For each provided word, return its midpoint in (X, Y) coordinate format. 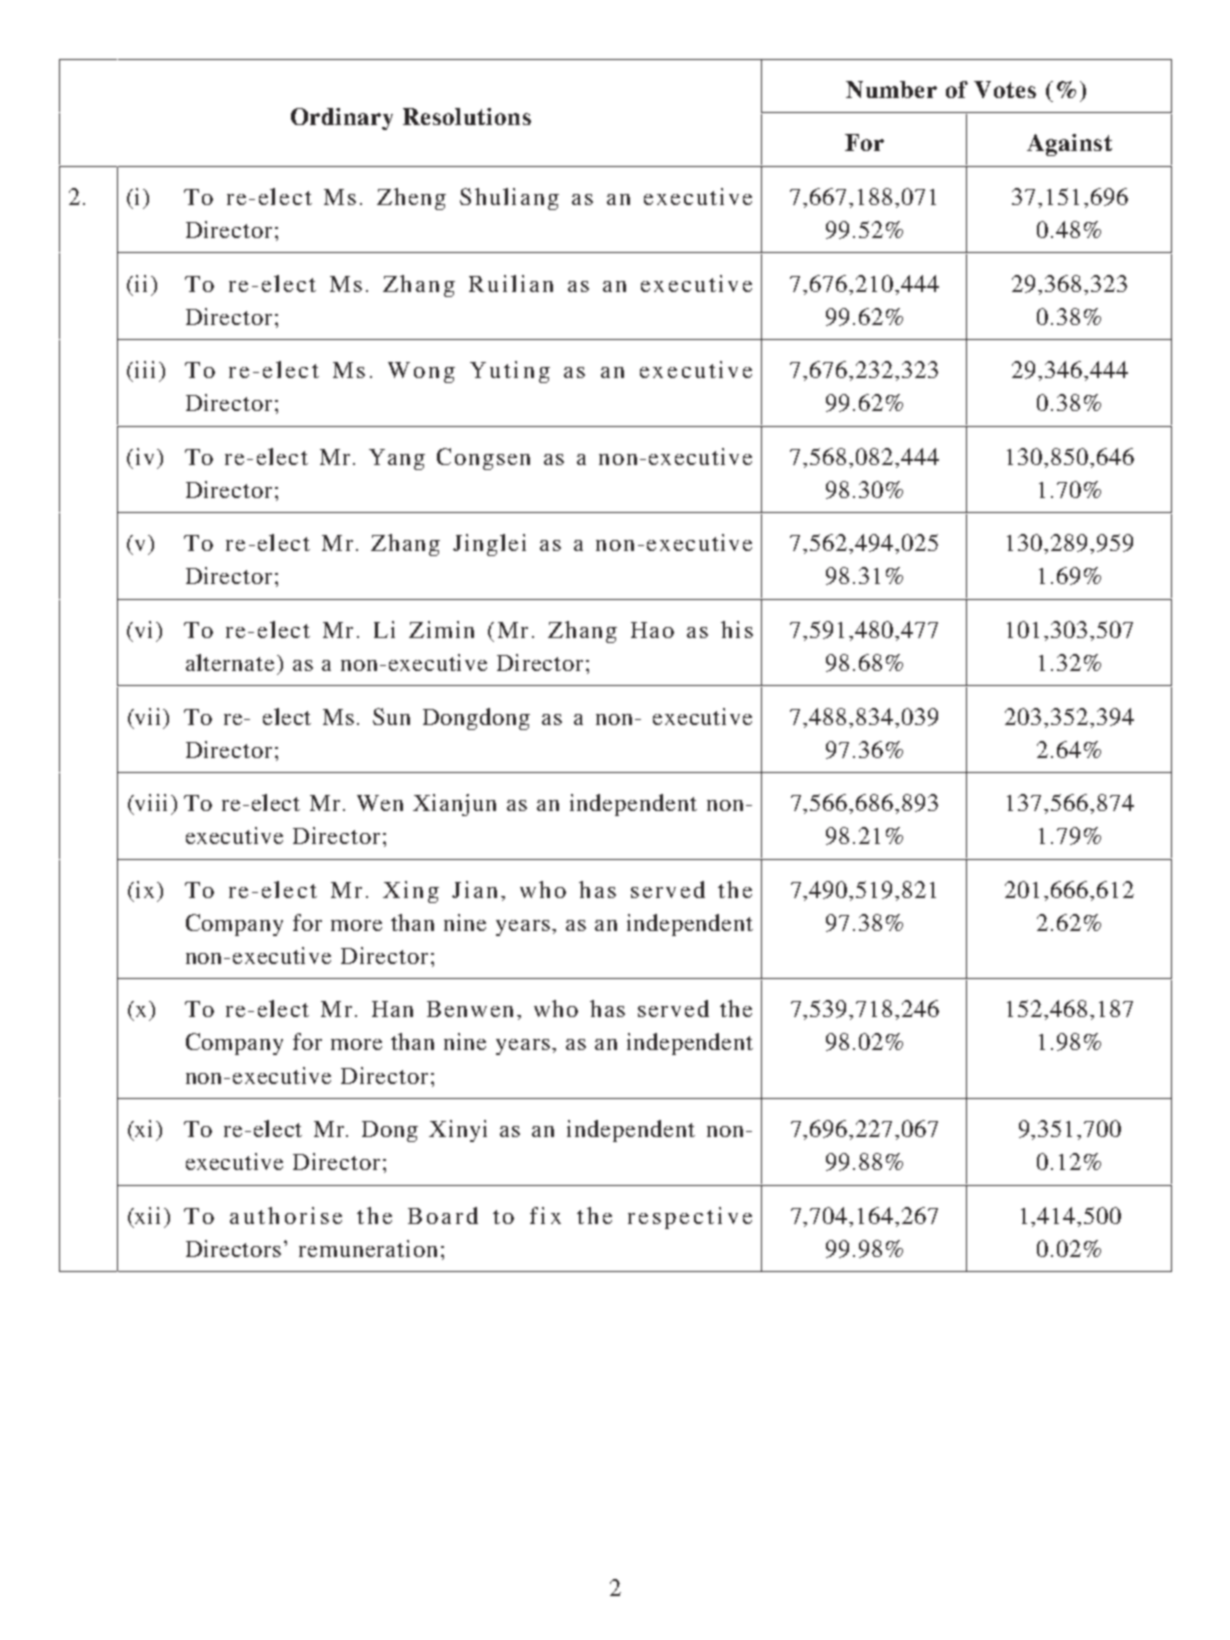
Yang (397, 459)
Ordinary (342, 119)
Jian (474, 889)
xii (149, 1215)
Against (1069, 145)
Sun (391, 716)
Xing (411, 892)
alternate (230, 662)
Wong (421, 372)
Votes (1005, 89)
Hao (652, 630)
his (737, 629)
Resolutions (467, 116)
